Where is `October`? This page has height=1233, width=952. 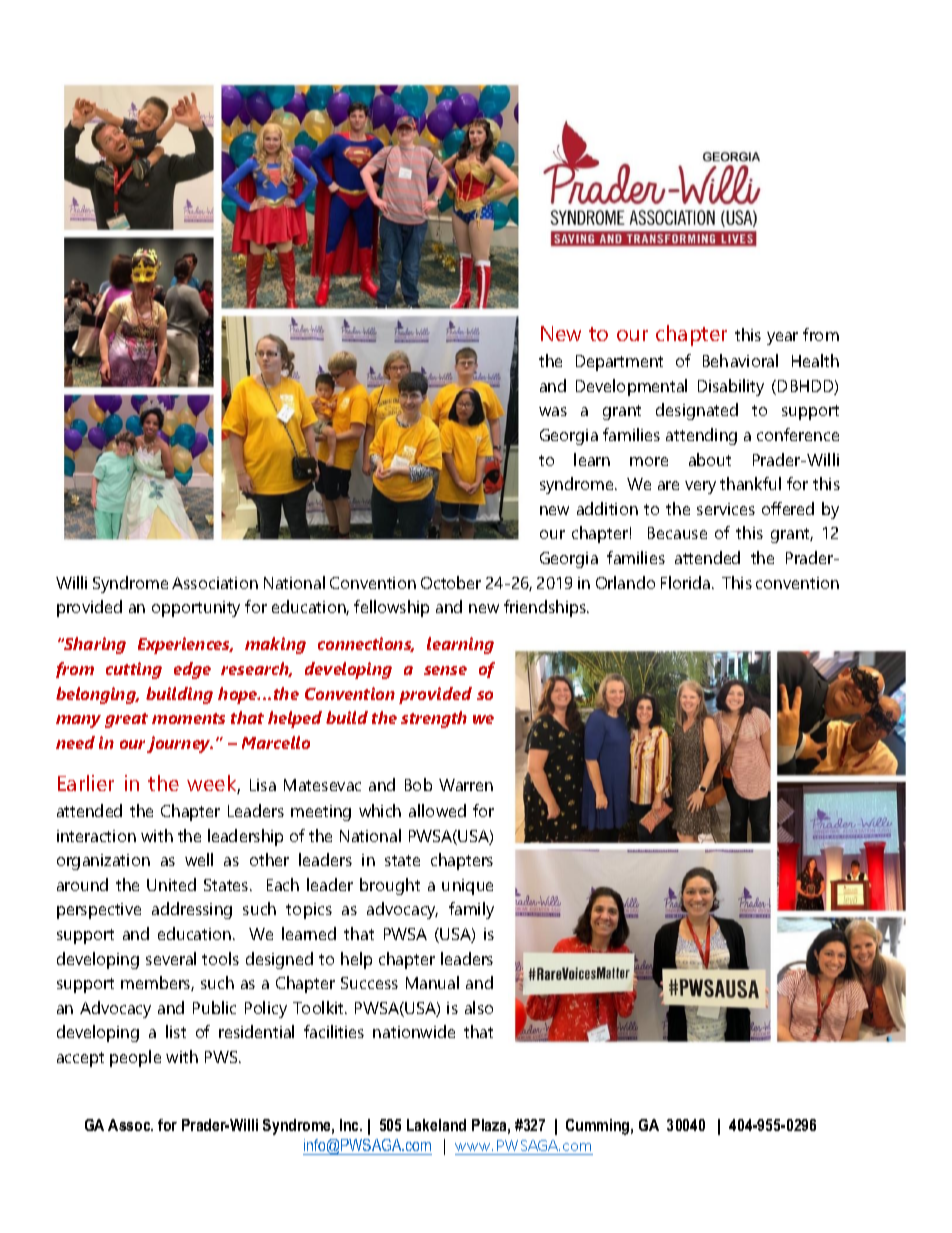
October is located at coordinates (451, 582).
